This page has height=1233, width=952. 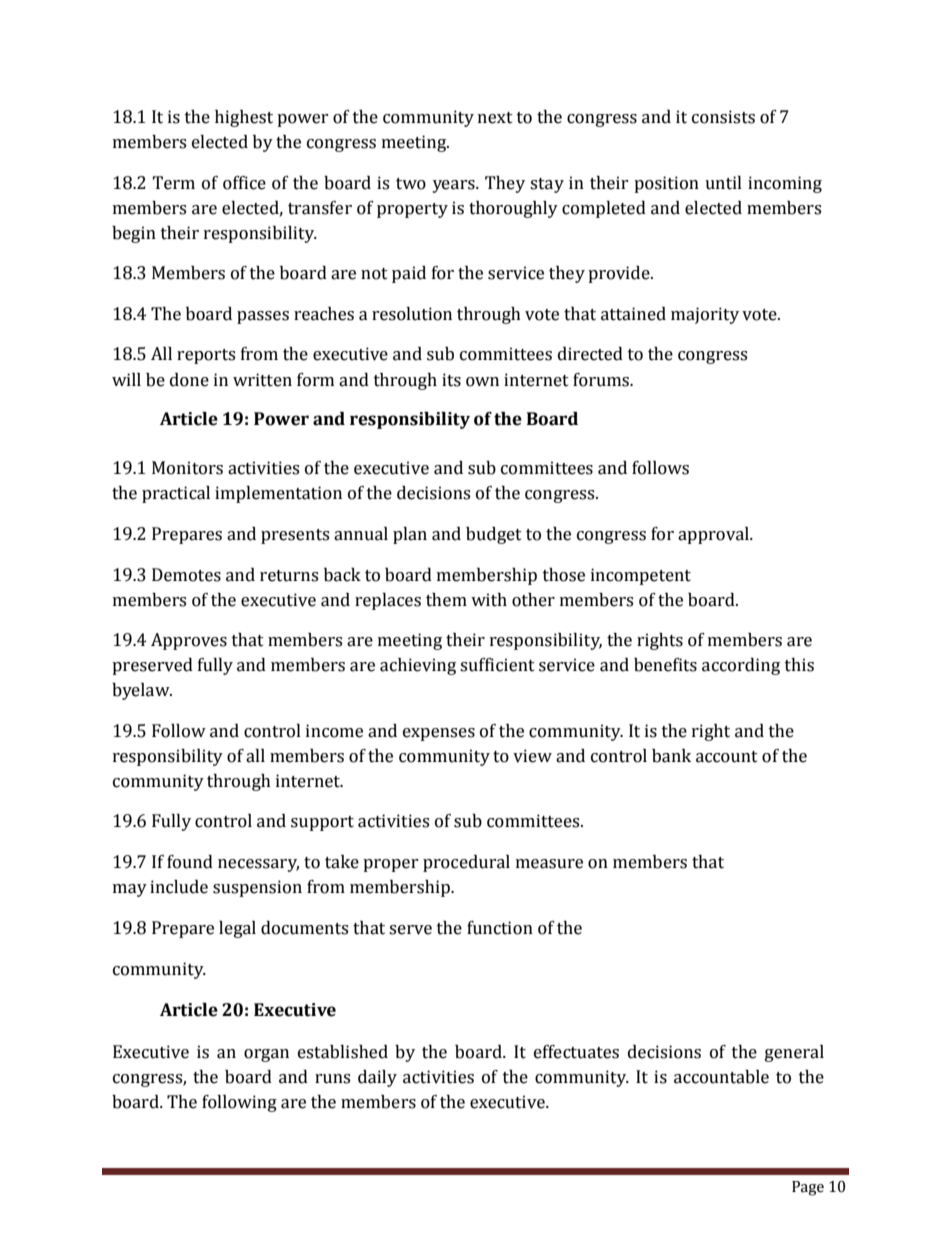 I want to click on according, so click(x=741, y=666).
